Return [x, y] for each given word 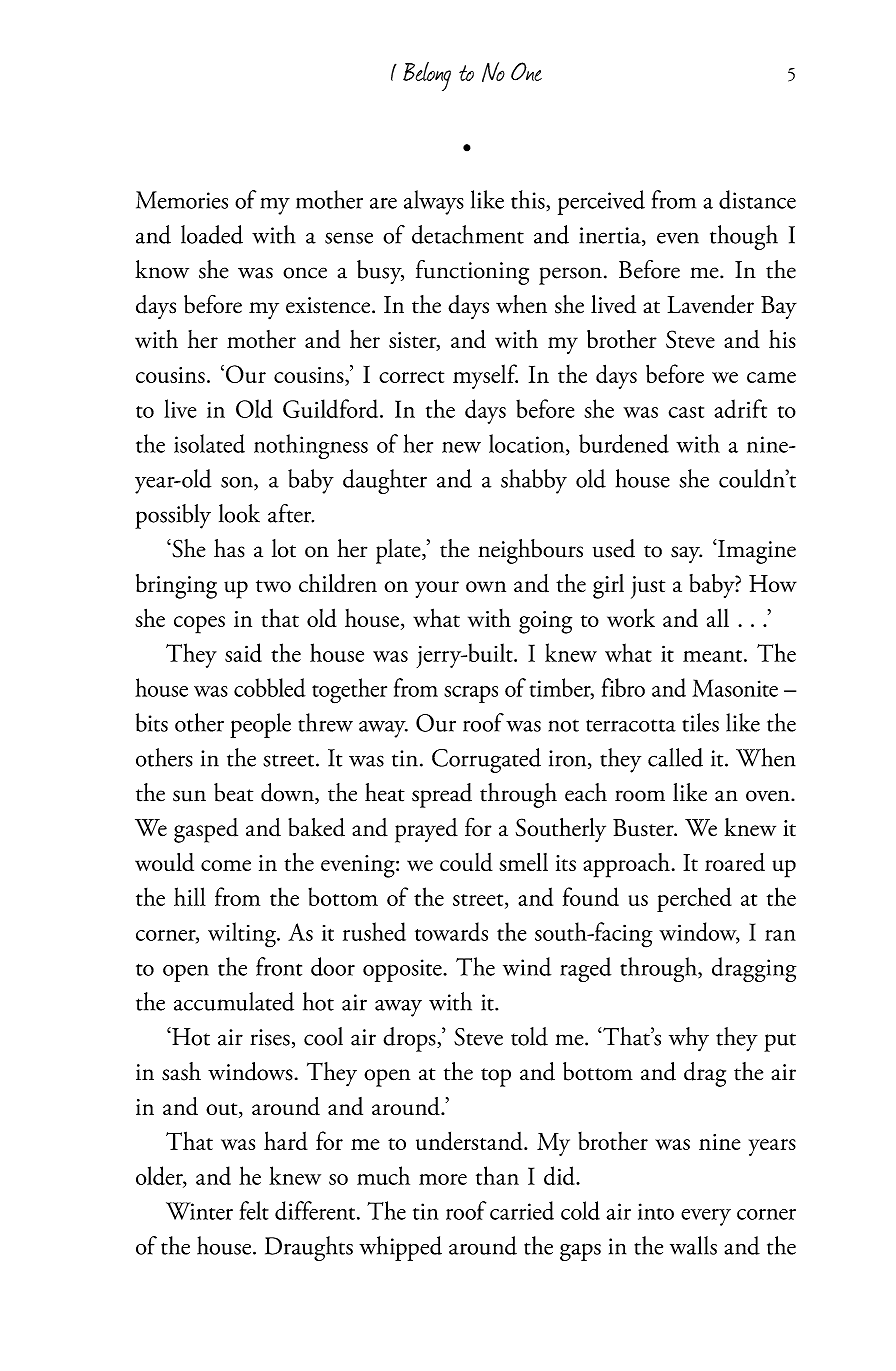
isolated [209, 443]
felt [254, 1210]
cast [686, 412]
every [706, 1217]
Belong [427, 76]
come [226, 865]
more [443, 1179]
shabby [534, 481]
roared [735, 862]
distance [757, 199]
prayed [426, 830]
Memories [182, 200]
